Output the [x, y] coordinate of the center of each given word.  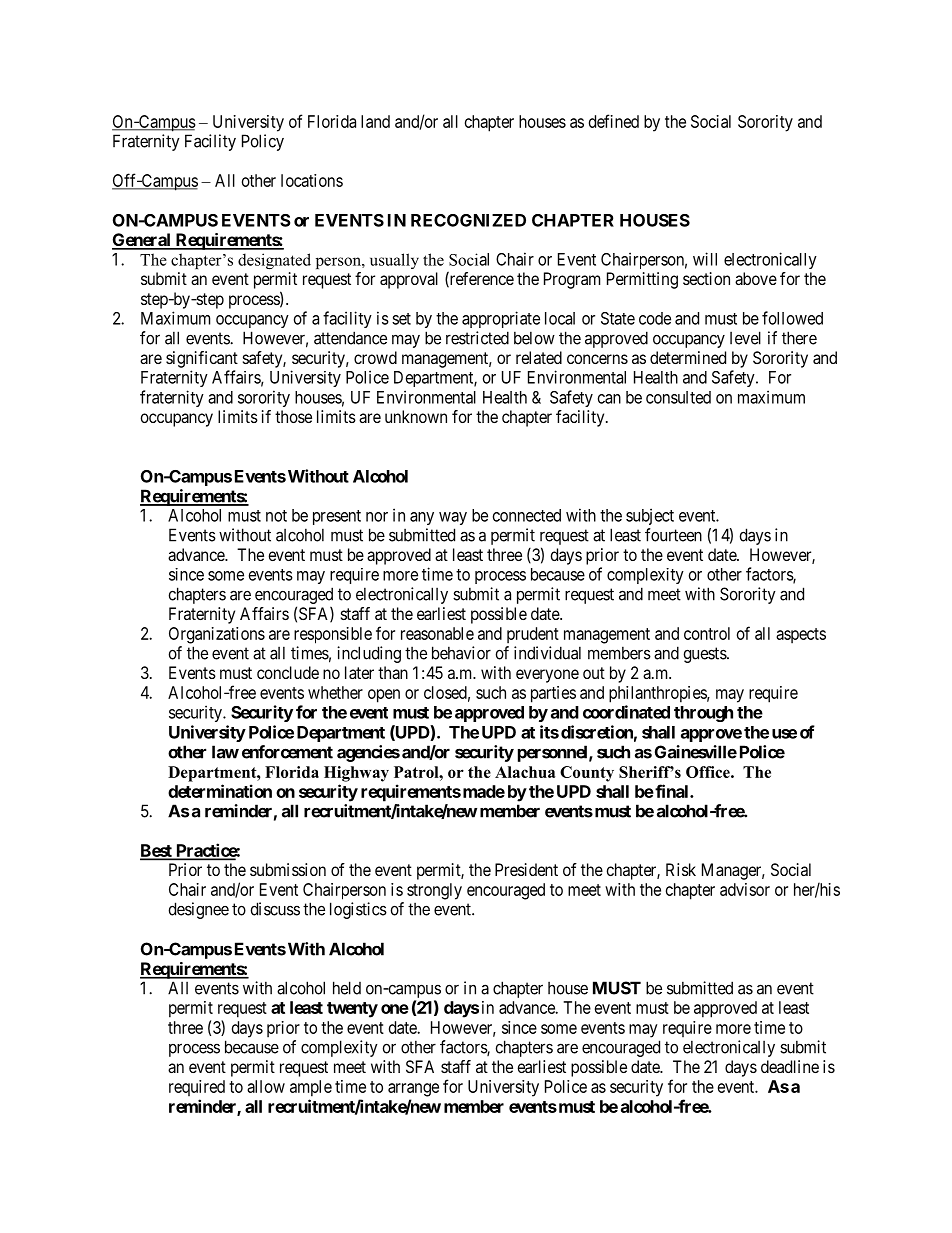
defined [614, 121]
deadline [790, 1066]
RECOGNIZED [468, 220]
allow [266, 1086]
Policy [263, 142]
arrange [413, 1090]
